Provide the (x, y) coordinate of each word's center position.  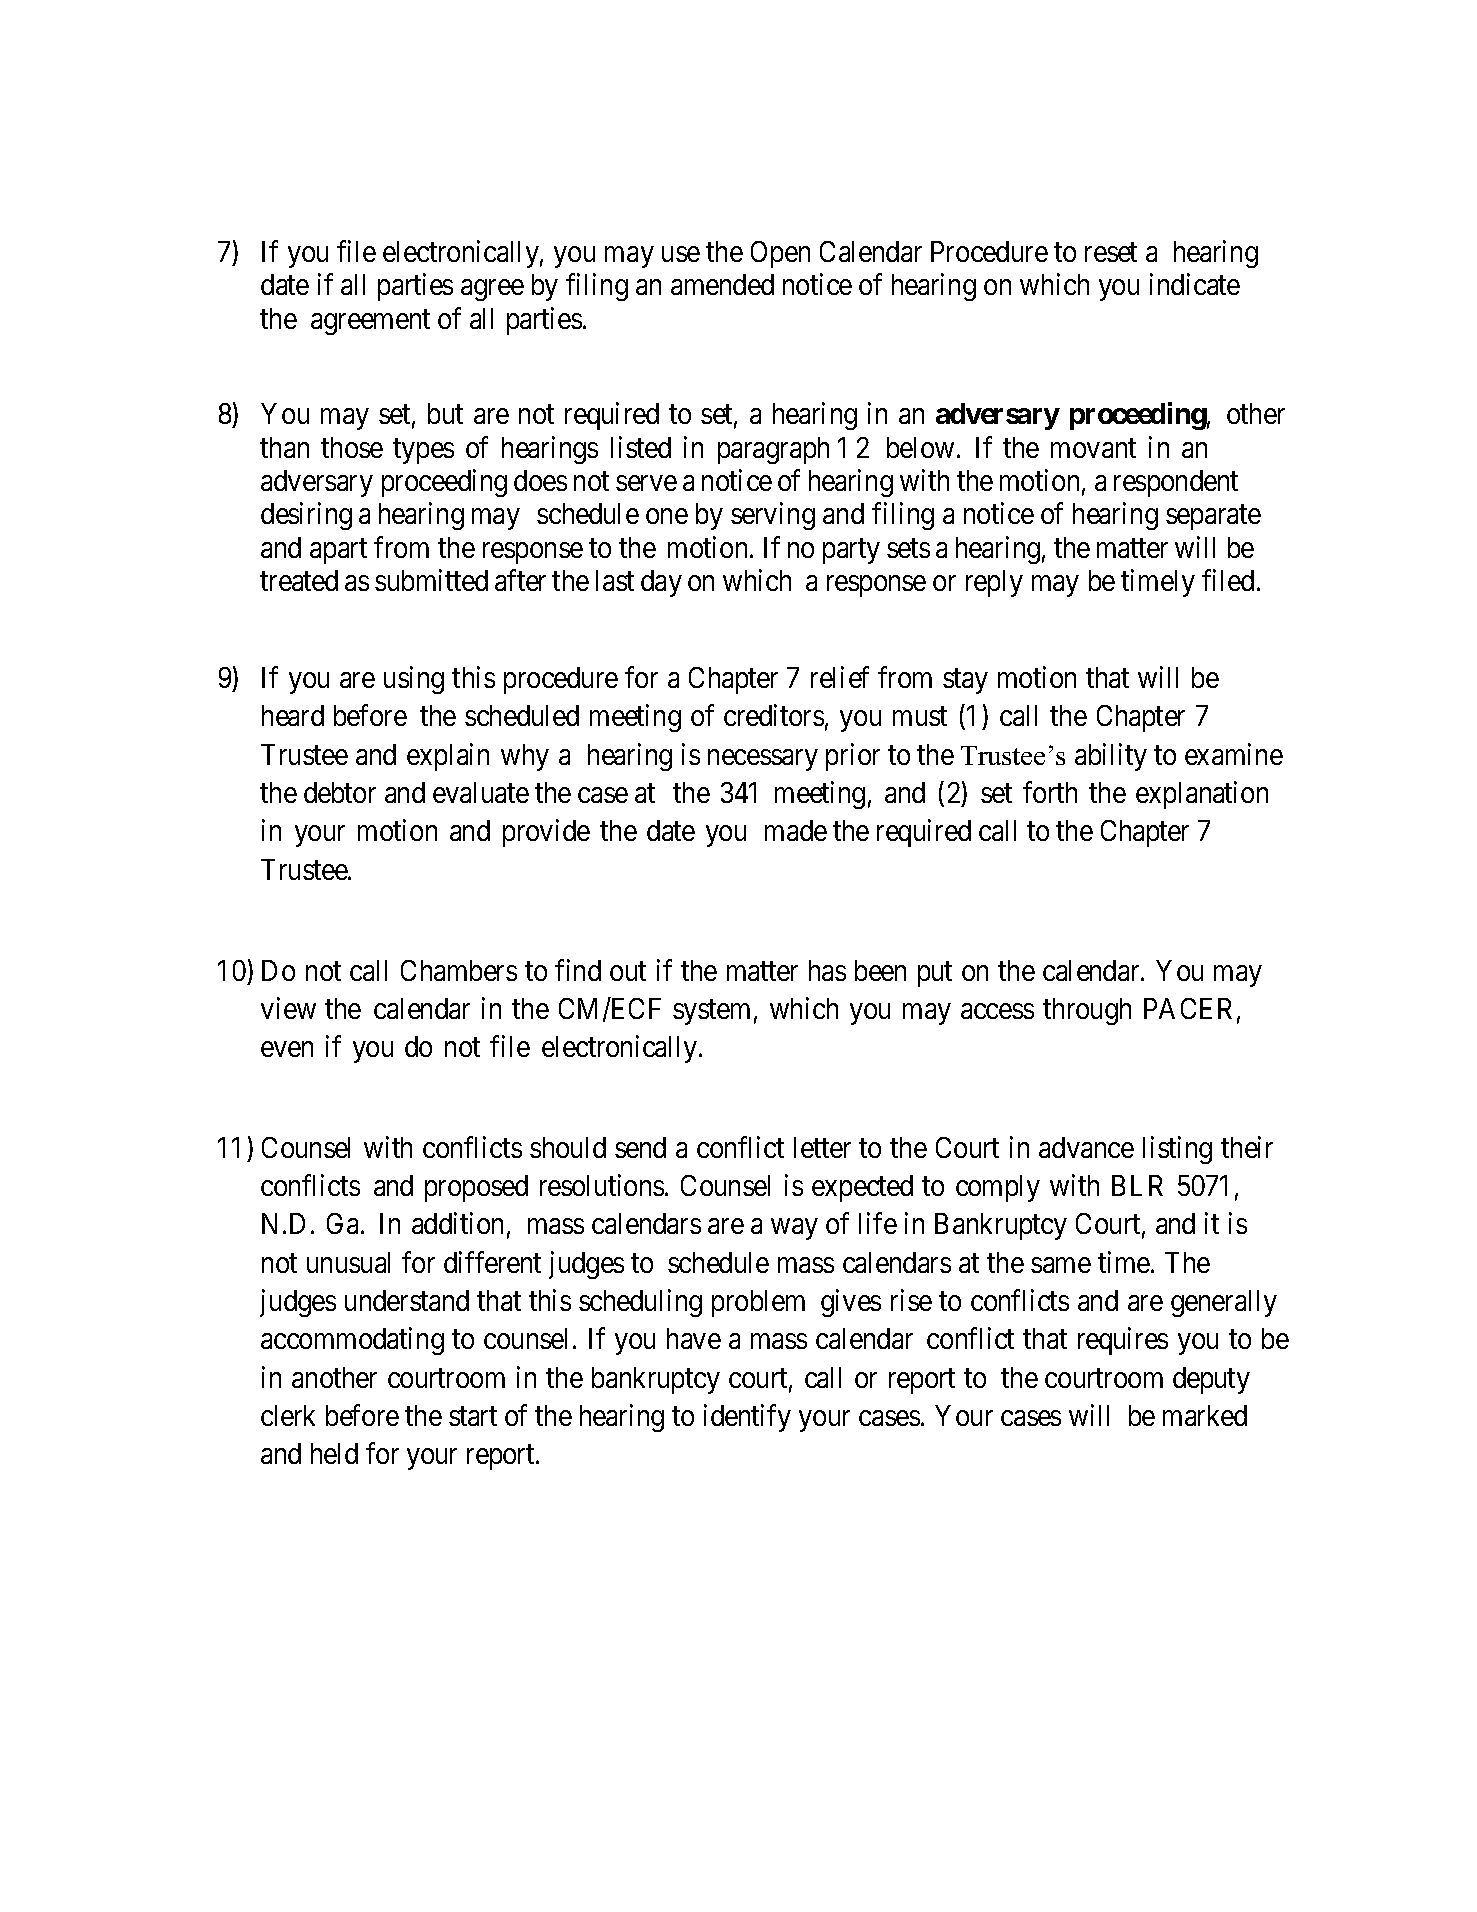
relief (840, 677)
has (827, 970)
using (414, 680)
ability (1111, 757)
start (473, 1416)
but (445, 413)
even (287, 1049)
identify (747, 1418)
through (1087, 1011)
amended (722, 284)
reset (1111, 252)
